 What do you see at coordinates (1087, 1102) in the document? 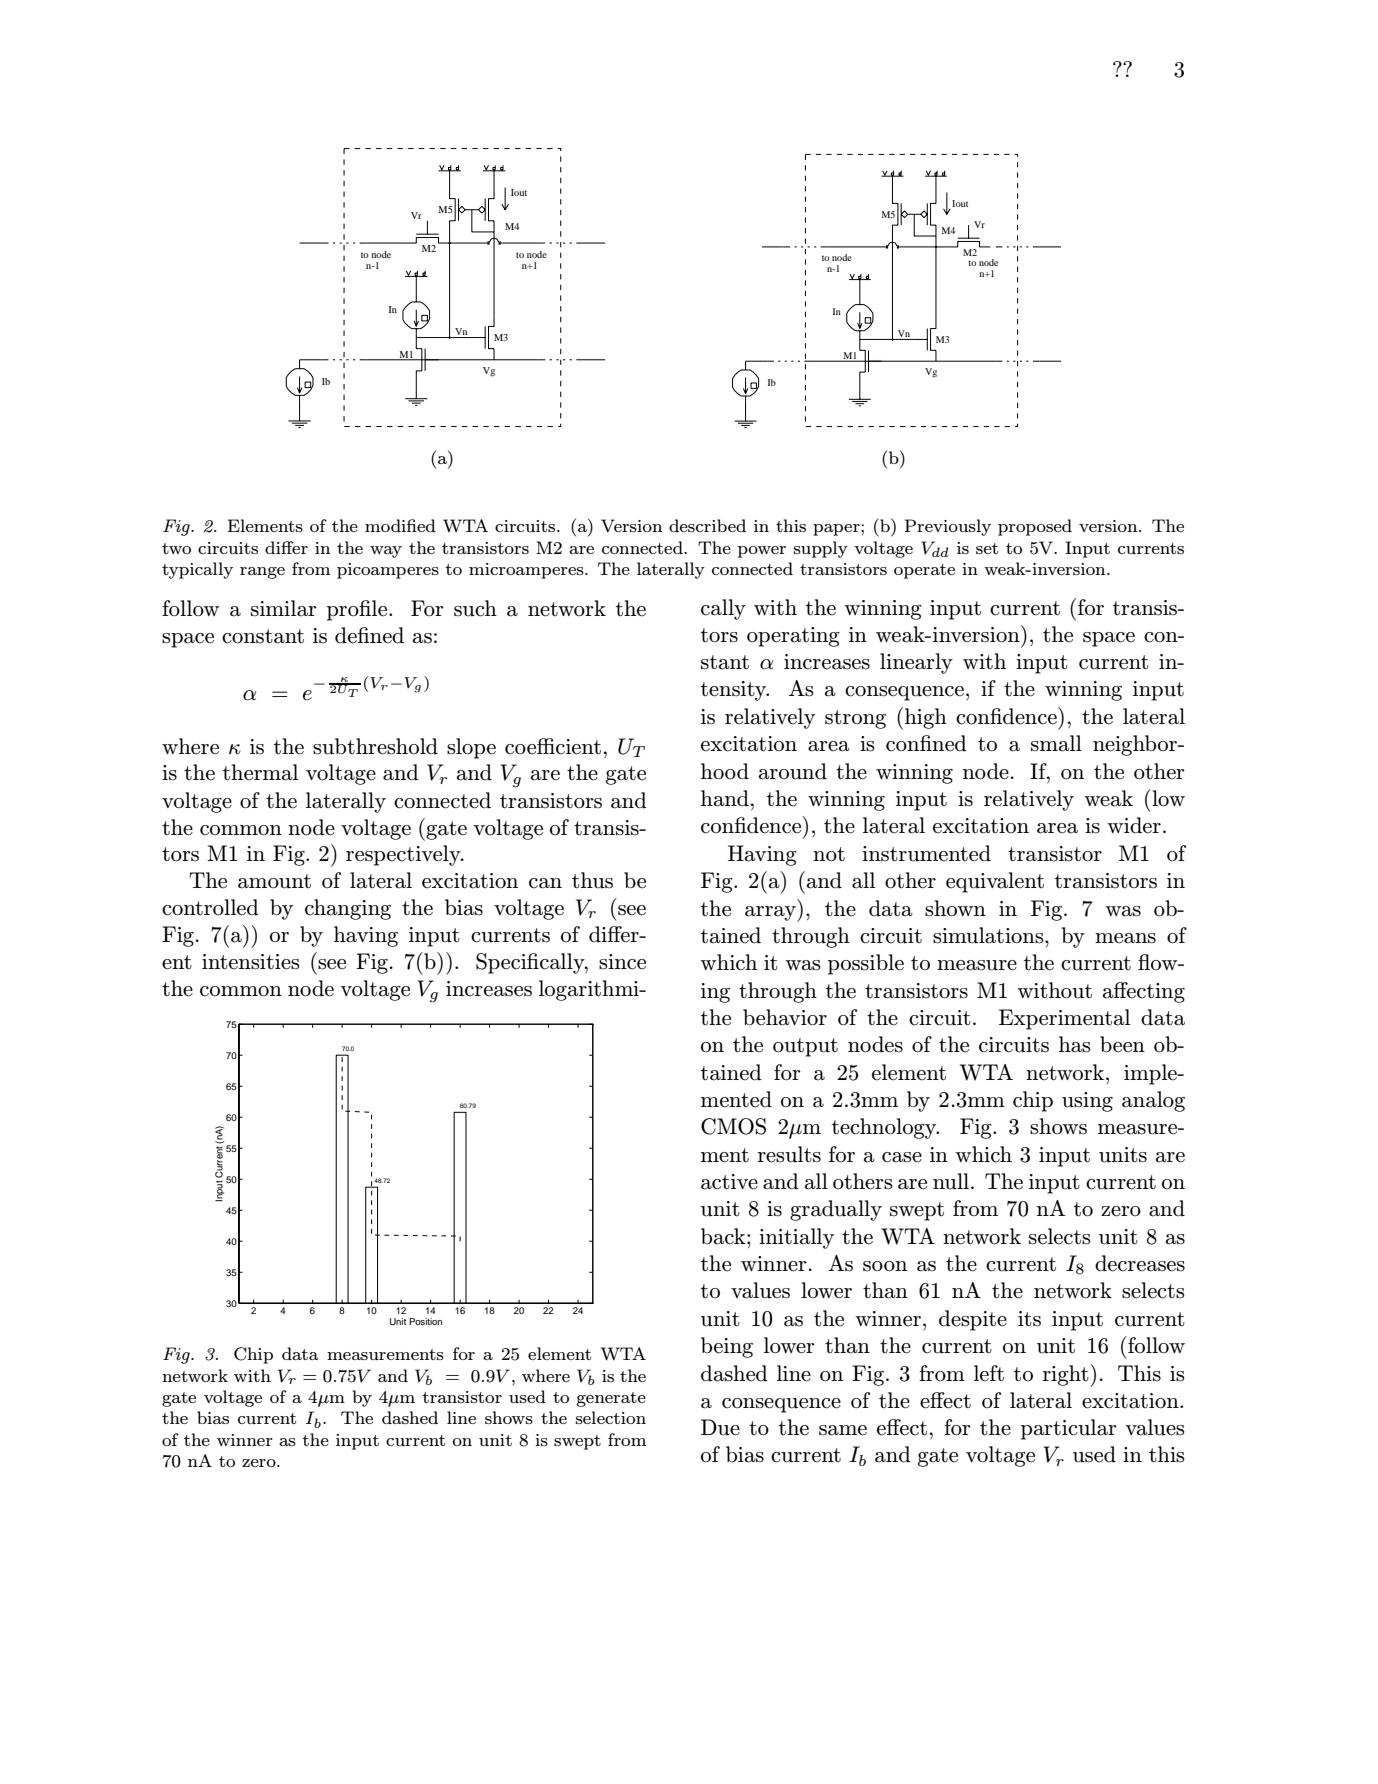
I see `using` at bounding box center [1087, 1102].
